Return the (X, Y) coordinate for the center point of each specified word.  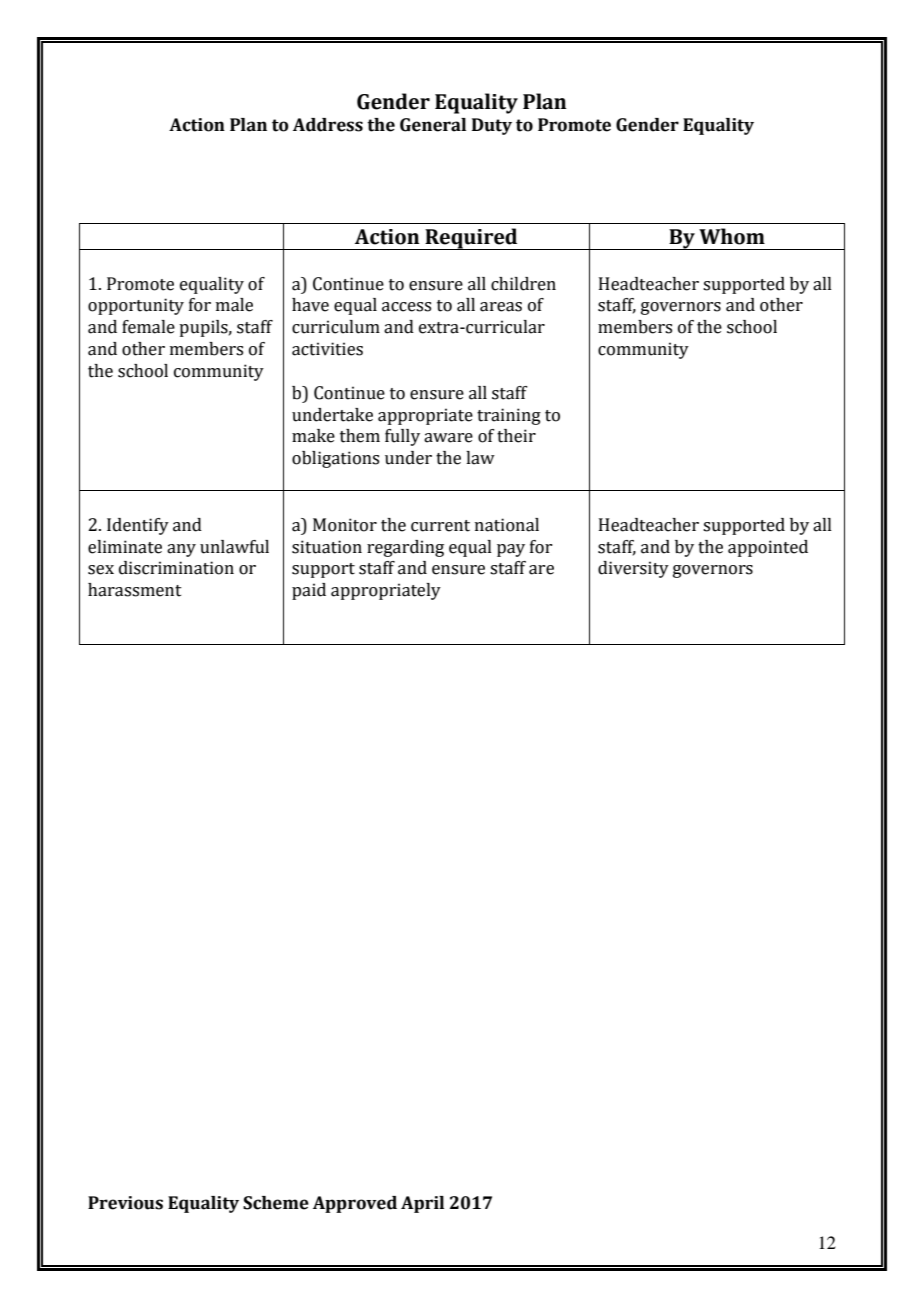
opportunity (136, 306)
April (422, 1204)
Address (328, 125)
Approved (355, 1204)
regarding (405, 548)
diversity (633, 569)
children (523, 284)
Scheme (276, 1203)
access (406, 307)
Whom (732, 236)
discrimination (176, 568)
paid (309, 591)
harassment (135, 590)
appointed (768, 548)
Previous (125, 1203)
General (433, 125)
